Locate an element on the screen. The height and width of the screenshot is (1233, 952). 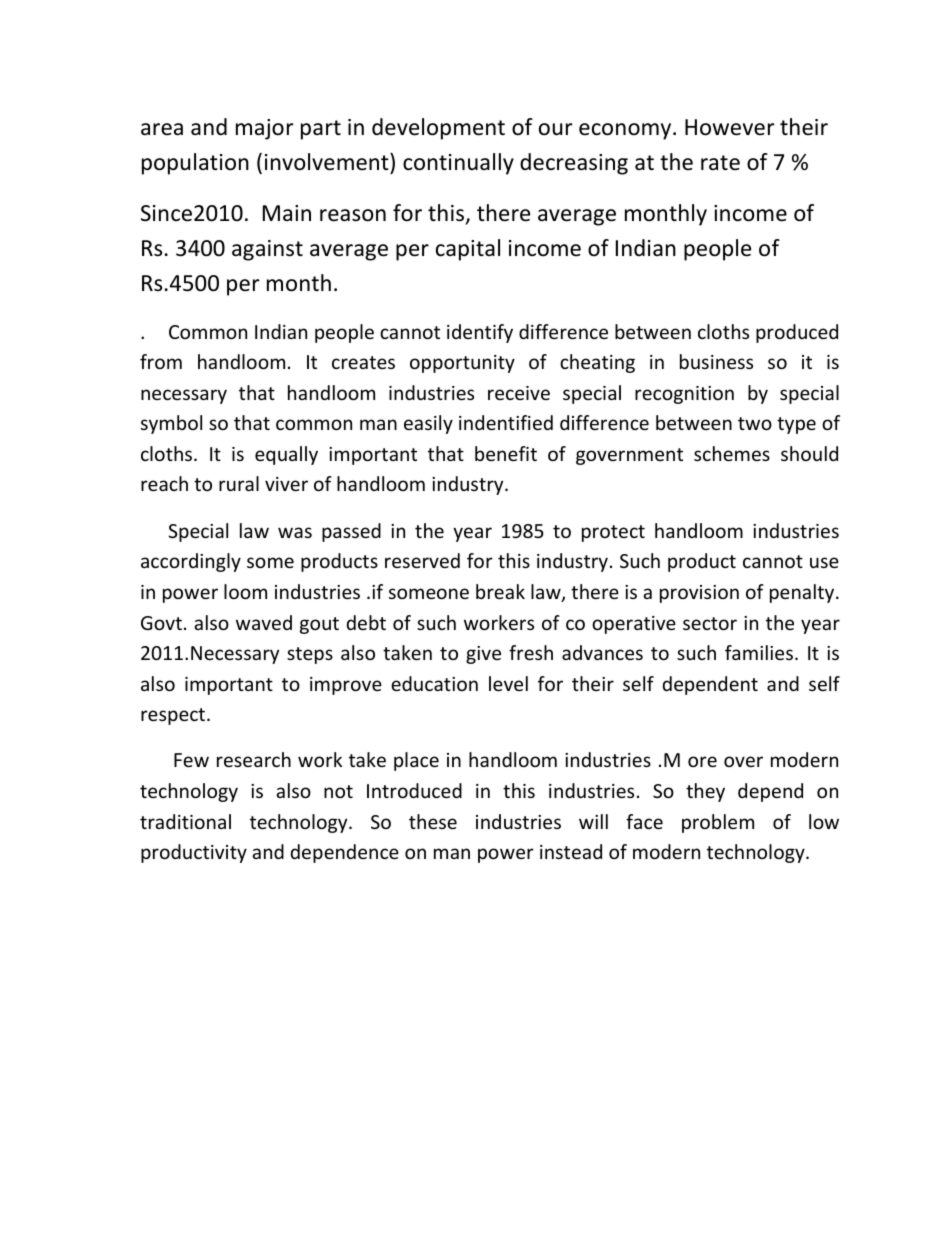
traditional is located at coordinates (185, 821).
